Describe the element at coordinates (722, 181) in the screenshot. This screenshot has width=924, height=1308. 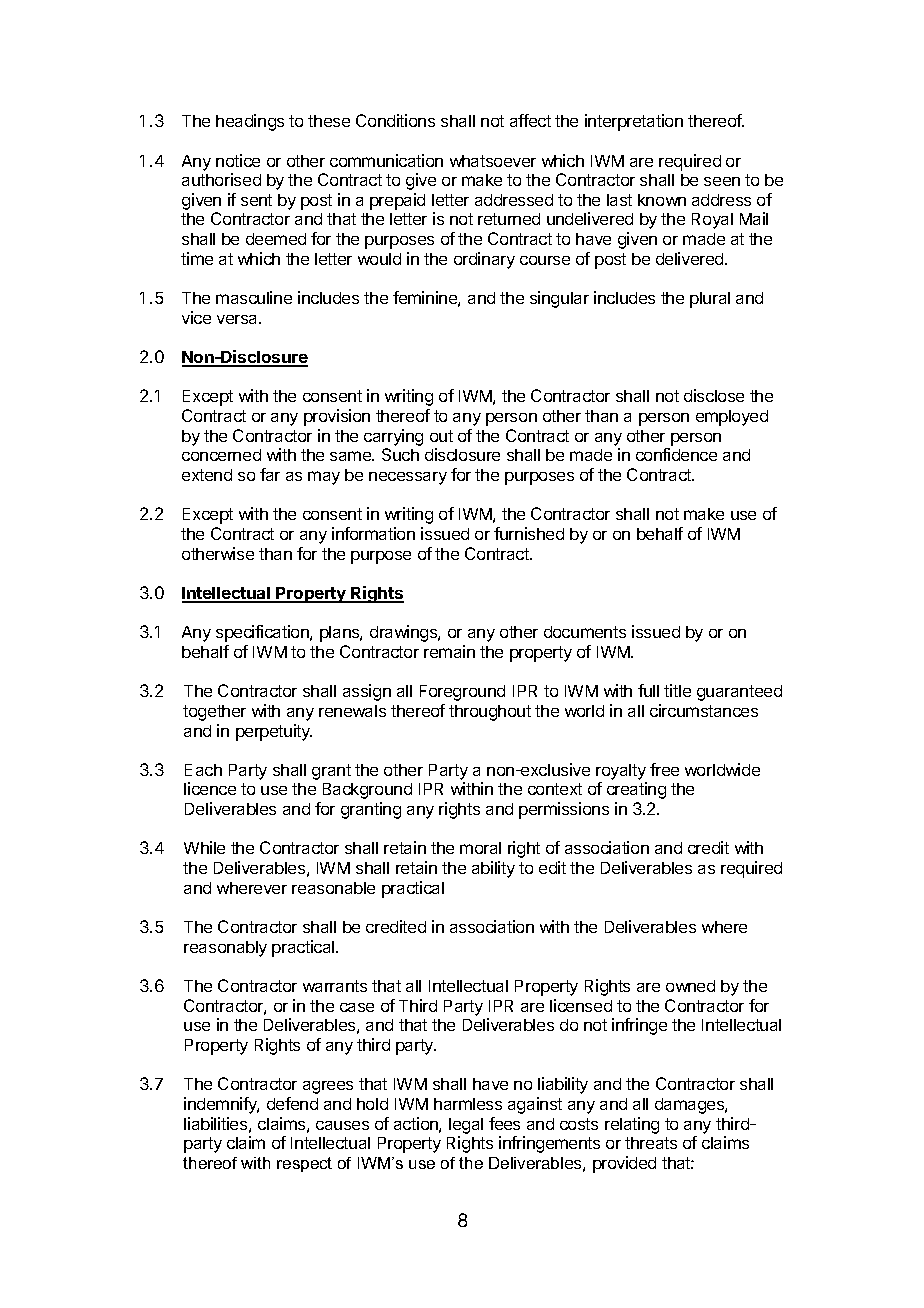
I see `seen` at that location.
